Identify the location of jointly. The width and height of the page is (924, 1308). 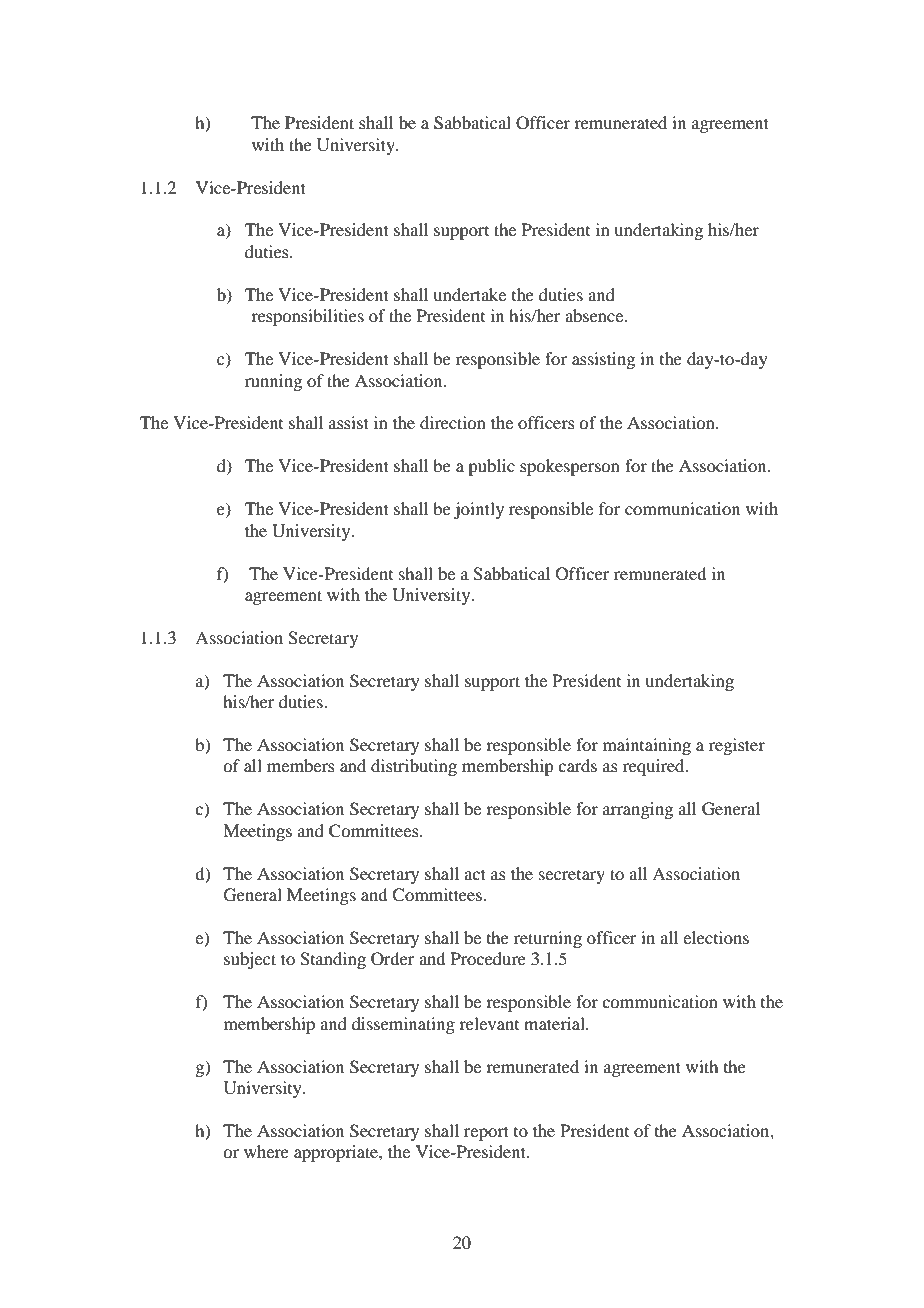
(479, 510).
